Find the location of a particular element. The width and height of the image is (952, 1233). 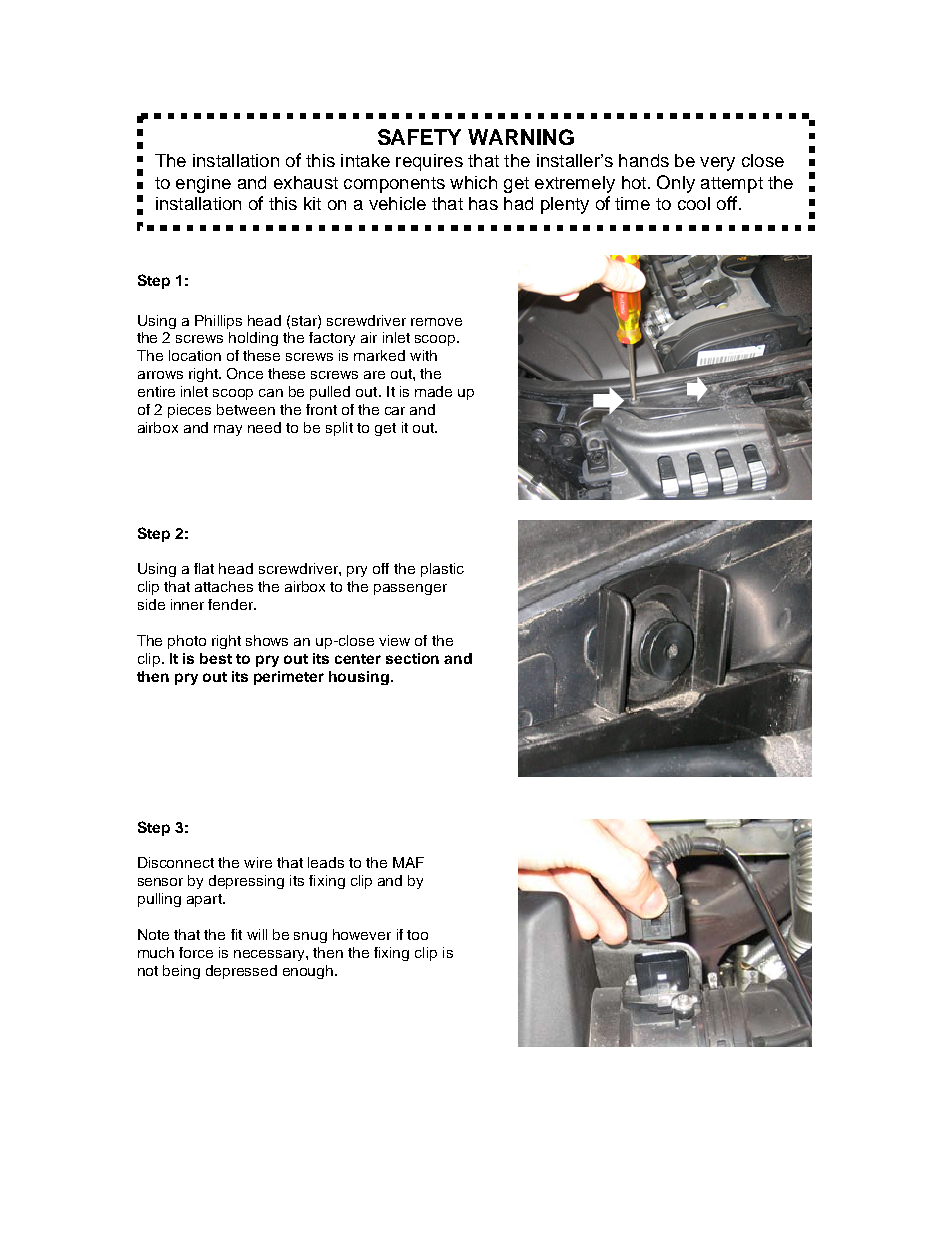

with is located at coordinates (423, 355).
